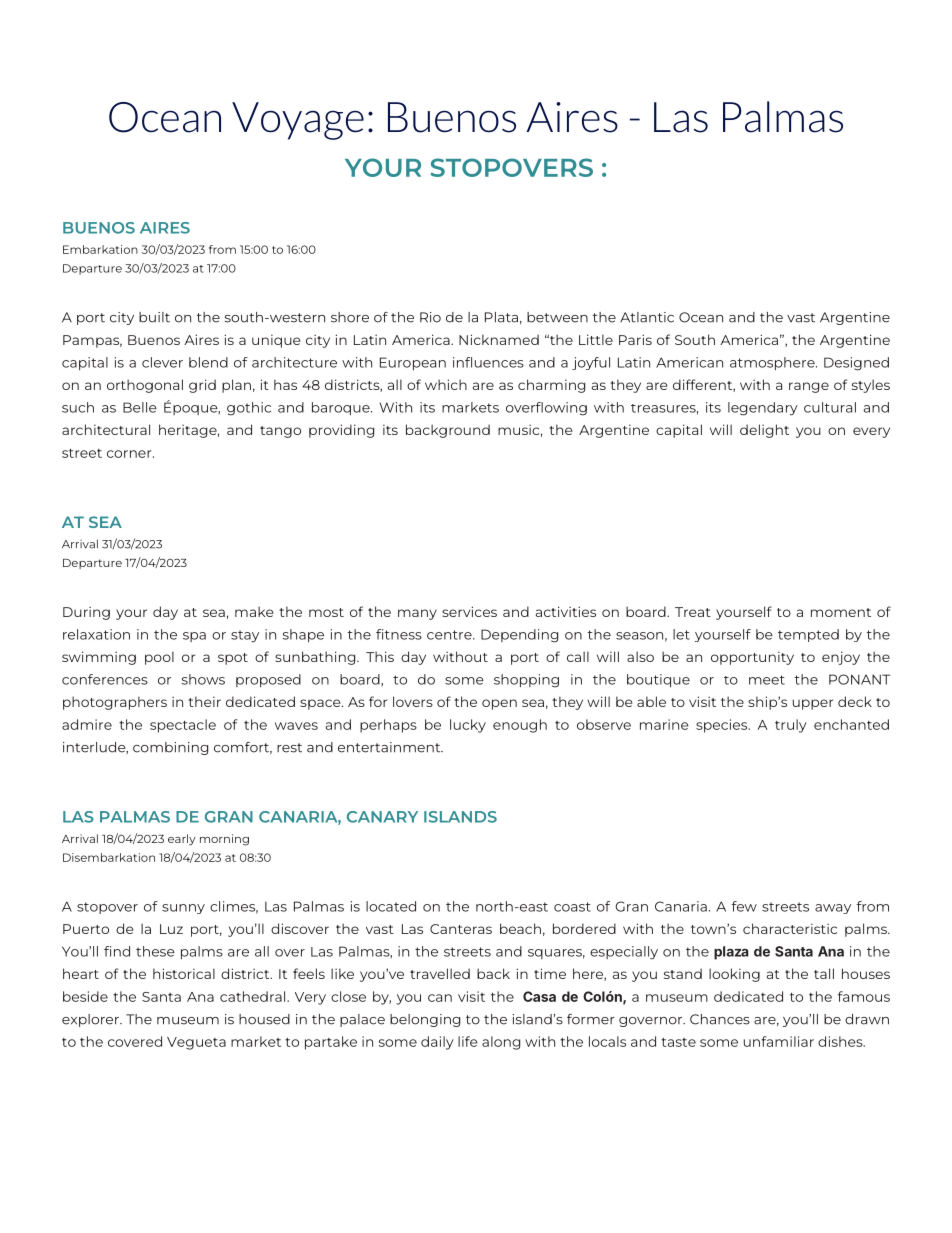  What do you see at coordinates (382, 817) in the image?
I see `CANARY` at bounding box center [382, 817].
